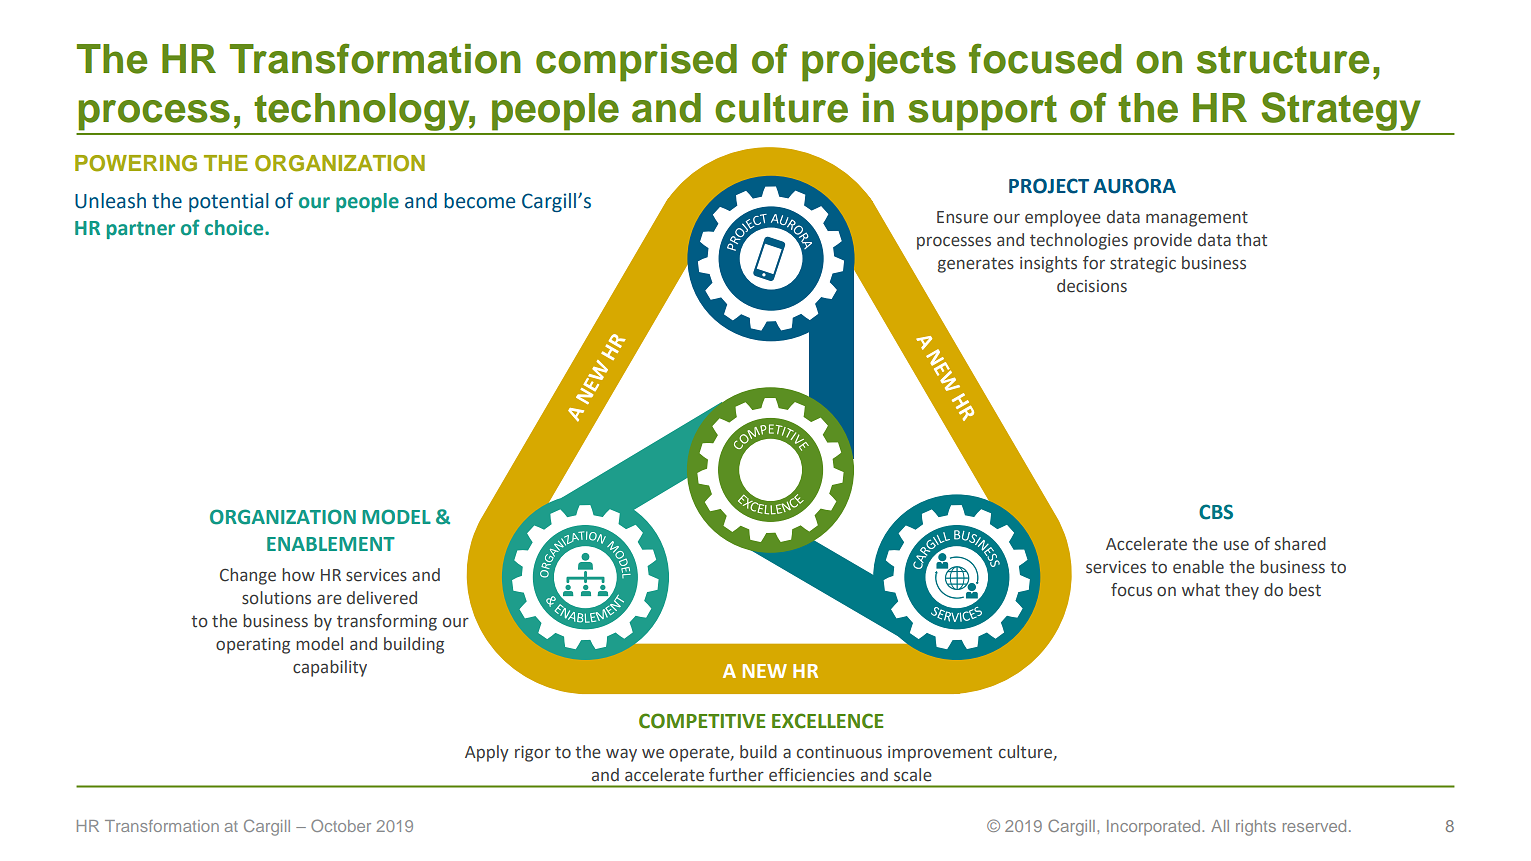 The height and width of the page is (861, 1531). What do you see at coordinates (235, 228) in the page?
I see `choice` at bounding box center [235, 228].
